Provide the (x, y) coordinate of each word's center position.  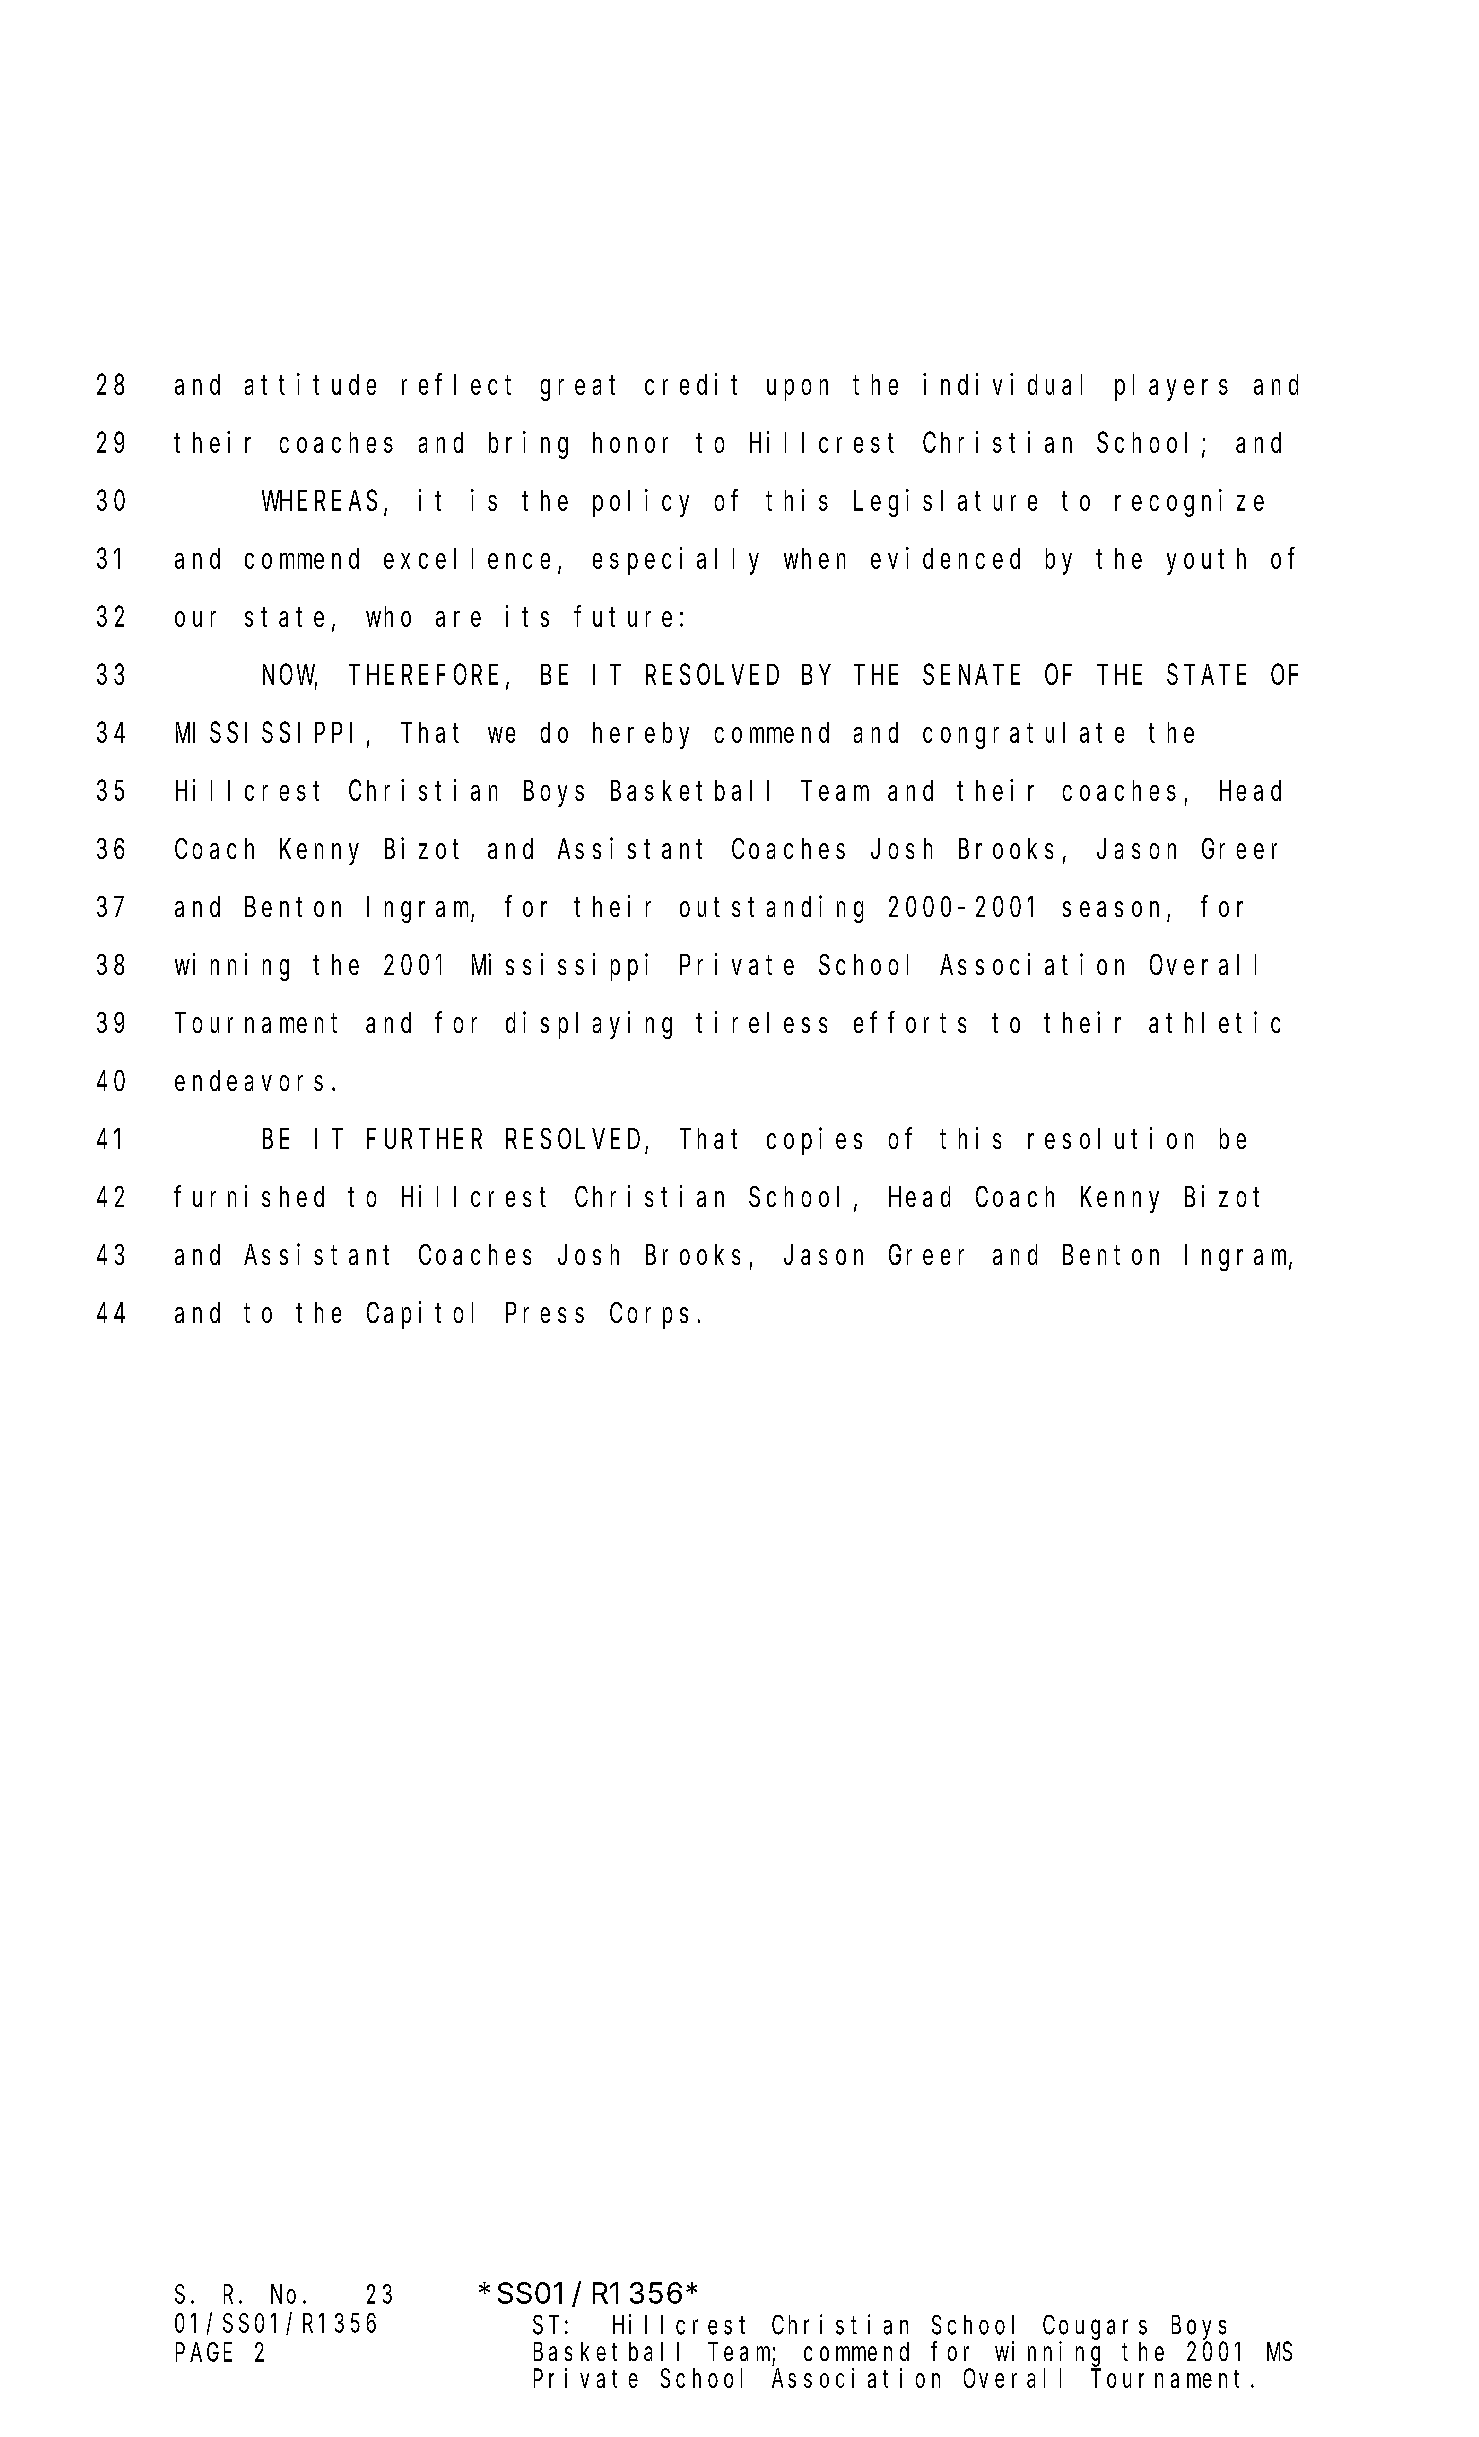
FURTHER (424, 1139)
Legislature (945, 503)
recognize (1189, 503)
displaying (589, 1025)
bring (528, 445)
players (1171, 387)
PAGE (204, 2353)
